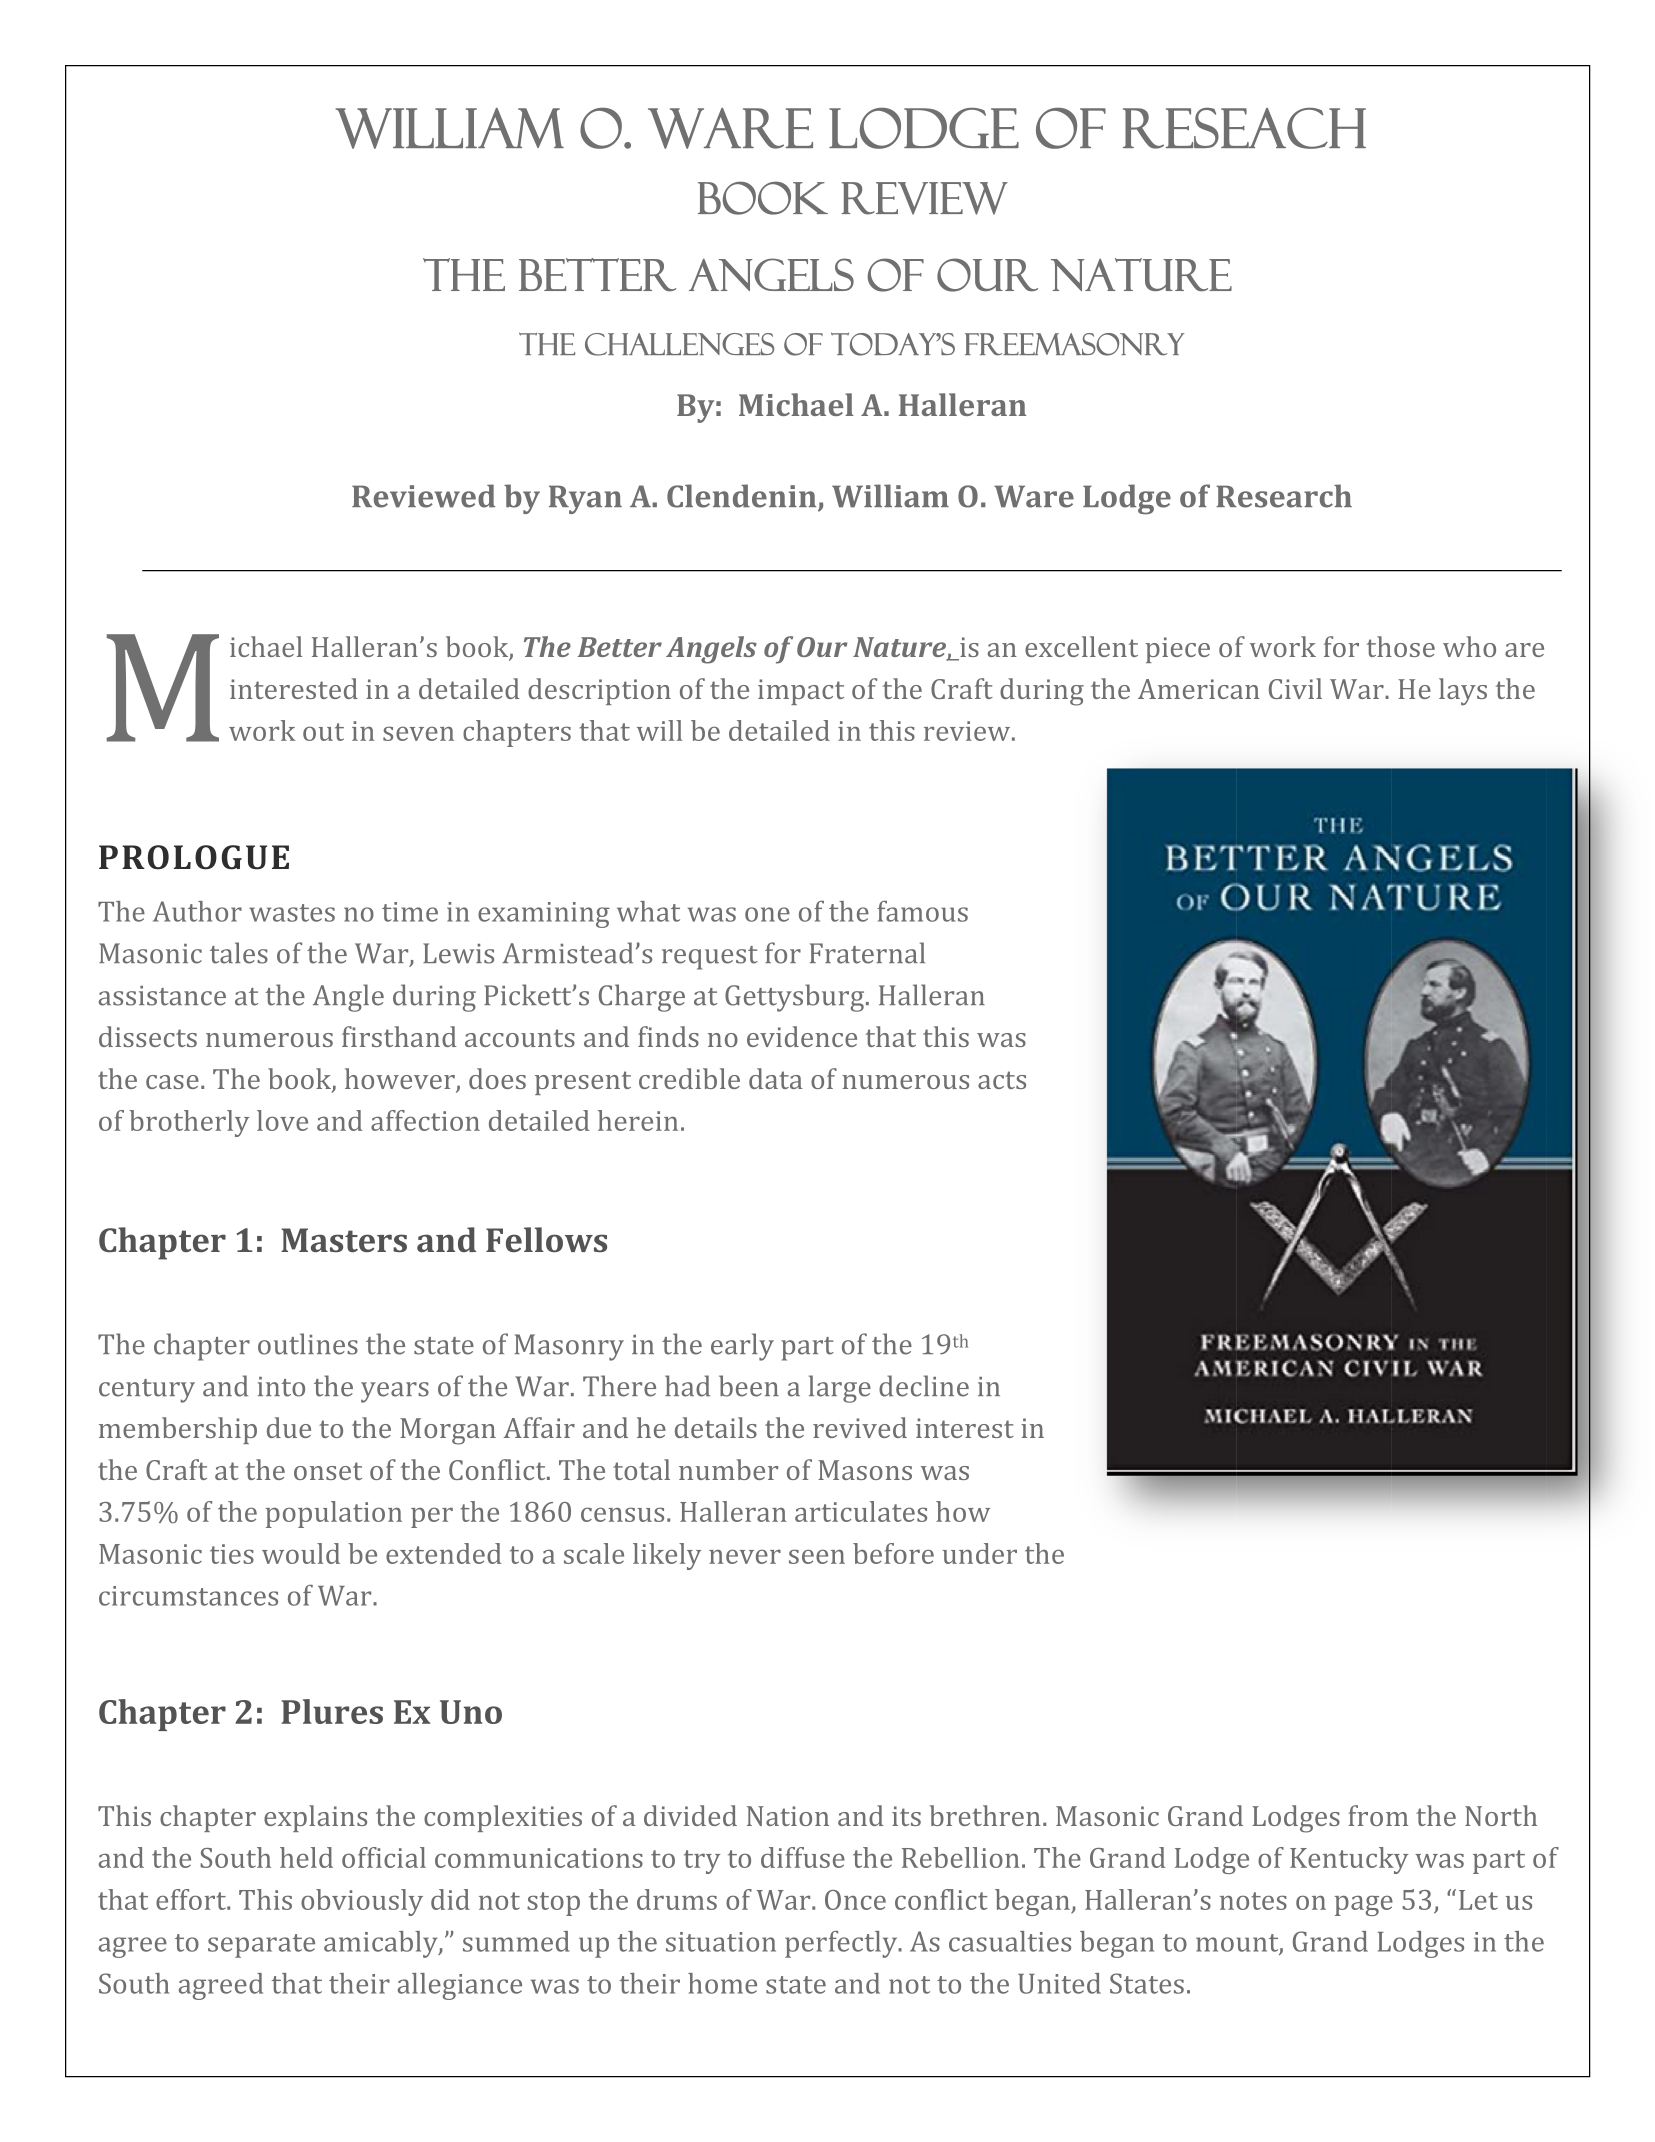 This screenshot has height=2142, width=1655. Describe the element at coordinates (1295, 496) in the screenshot. I see `esearch` at that location.
